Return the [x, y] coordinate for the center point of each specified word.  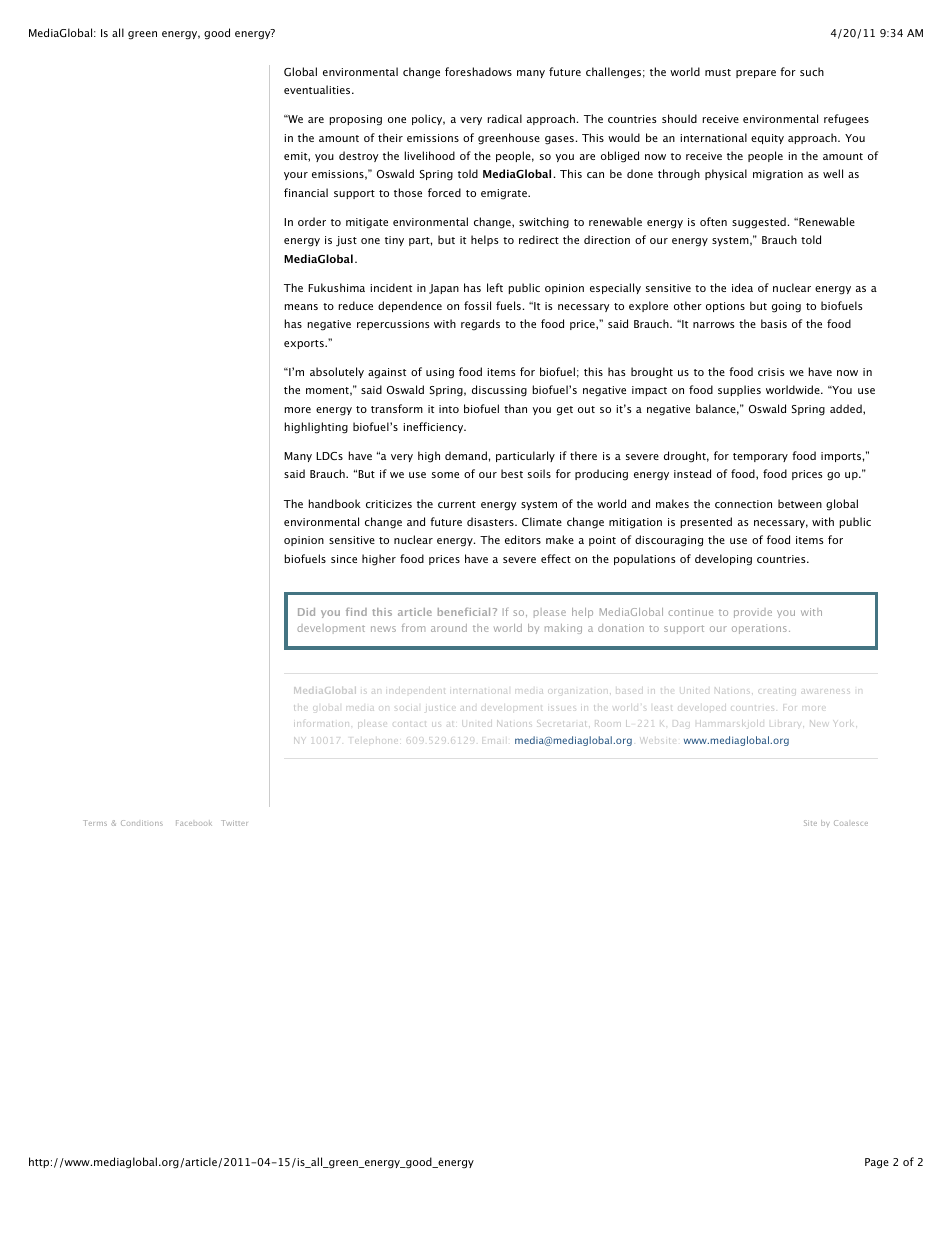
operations [759, 629]
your [296, 176]
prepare [756, 74]
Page [877, 1163]
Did [306, 612]
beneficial [464, 612]
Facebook [194, 823]
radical [505, 118]
